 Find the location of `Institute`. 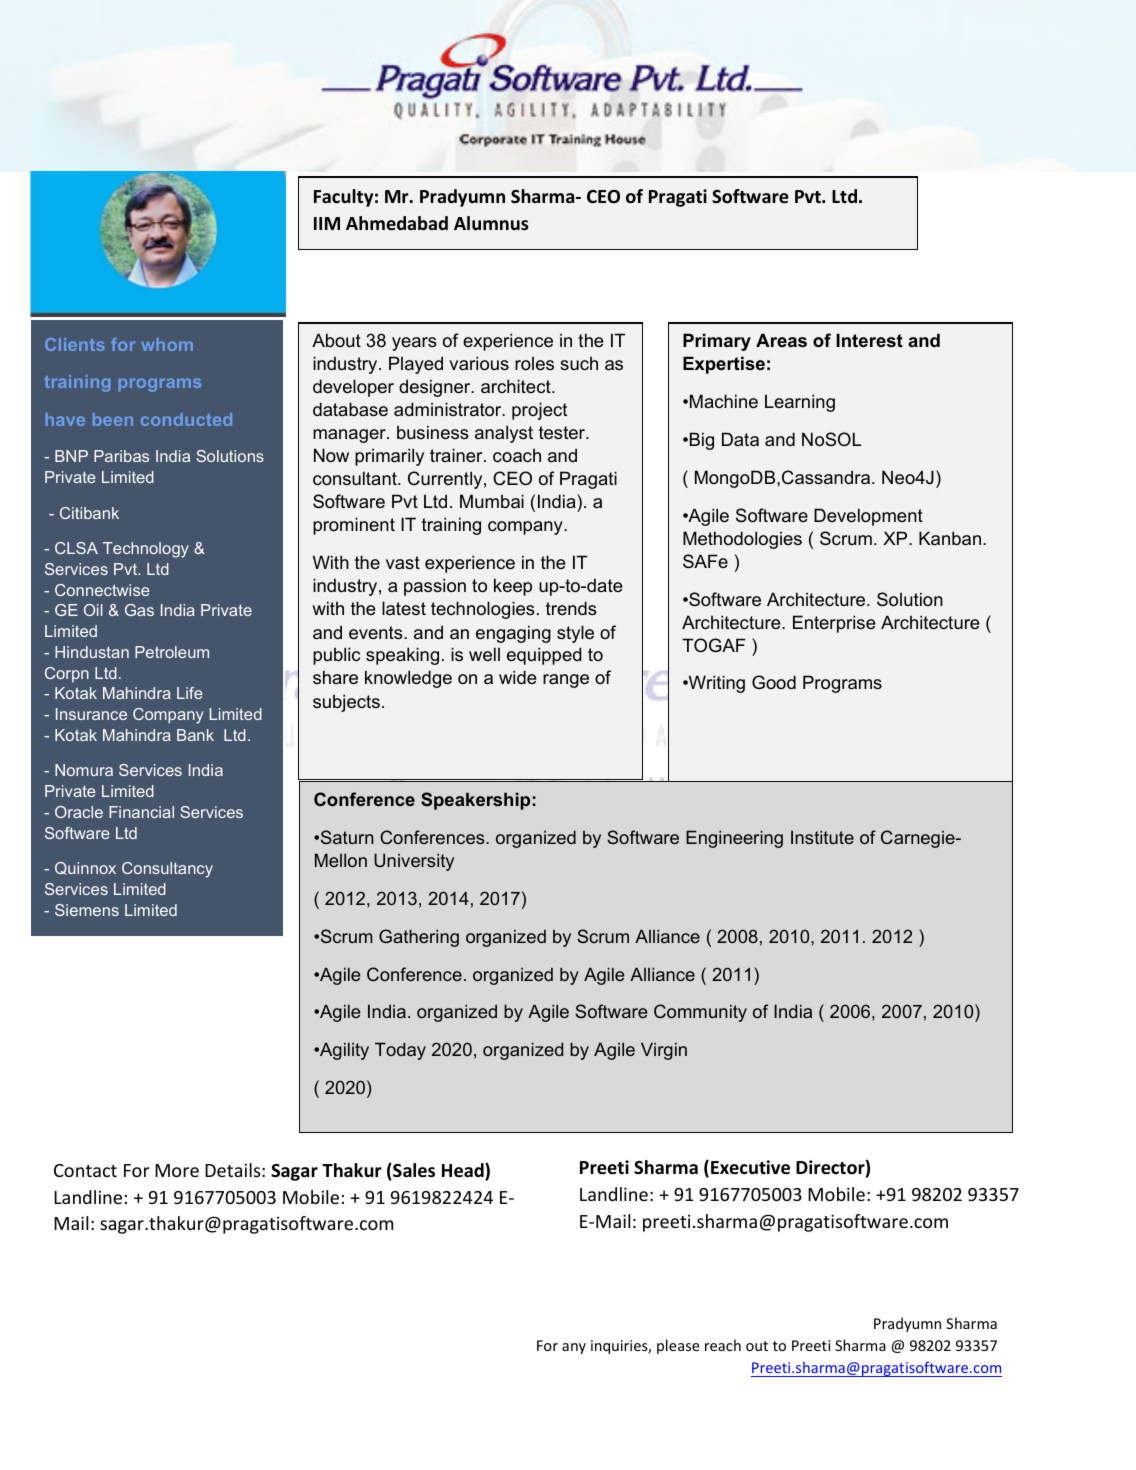

Institute is located at coordinates (822, 837).
